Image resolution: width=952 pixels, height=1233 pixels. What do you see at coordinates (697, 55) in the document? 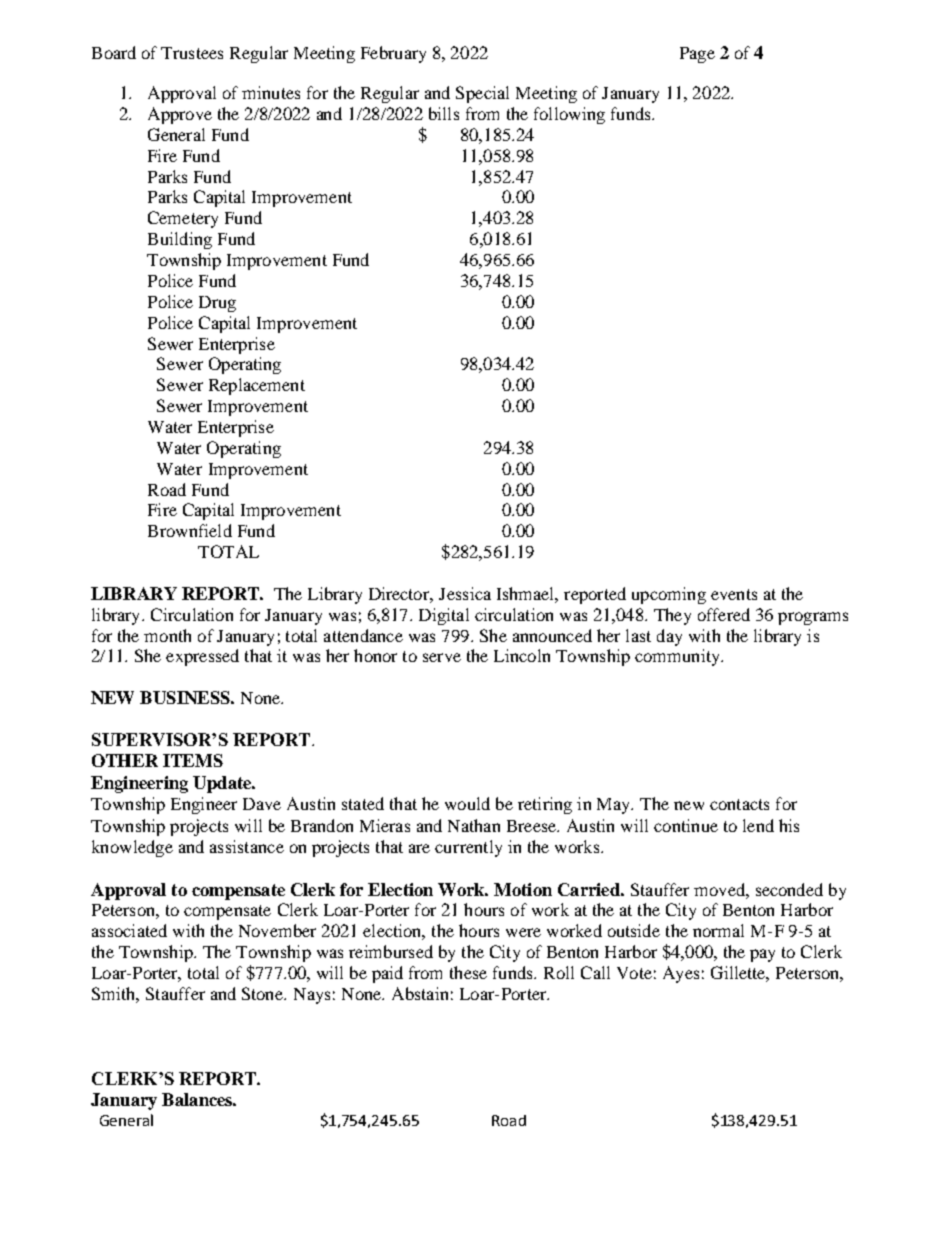
I see `Page` at bounding box center [697, 55].
